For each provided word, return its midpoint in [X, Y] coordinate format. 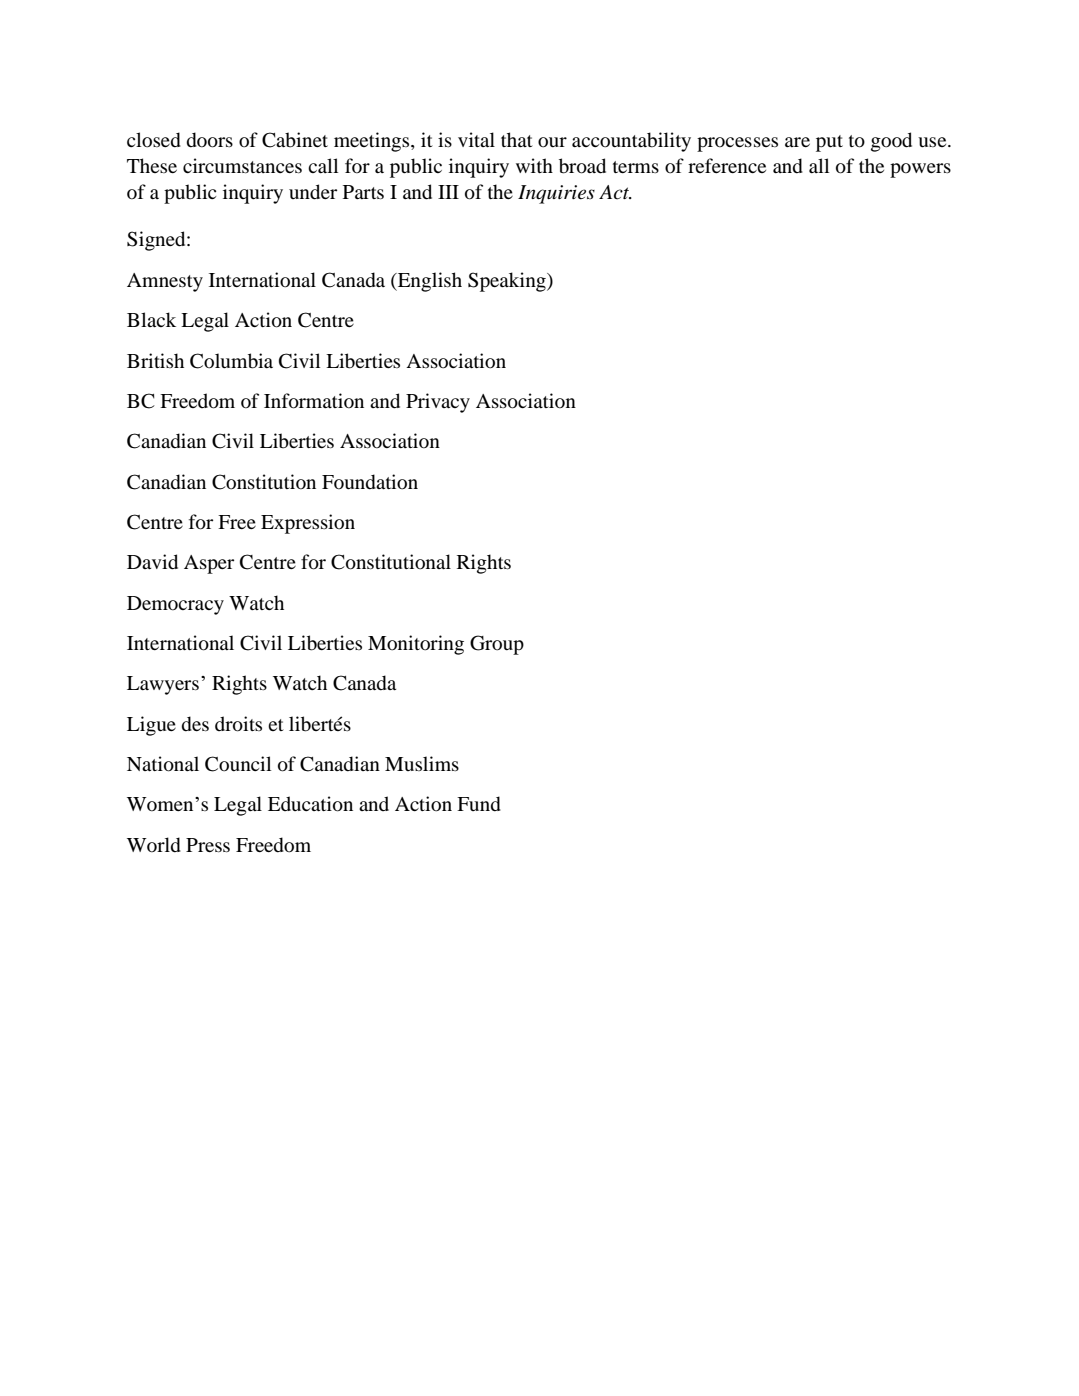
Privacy [438, 403]
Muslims [422, 763]
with [534, 165]
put [829, 143]
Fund [479, 804]
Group [497, 645]
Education [310, 804]
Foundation [370, 482]
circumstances [242, 166]
